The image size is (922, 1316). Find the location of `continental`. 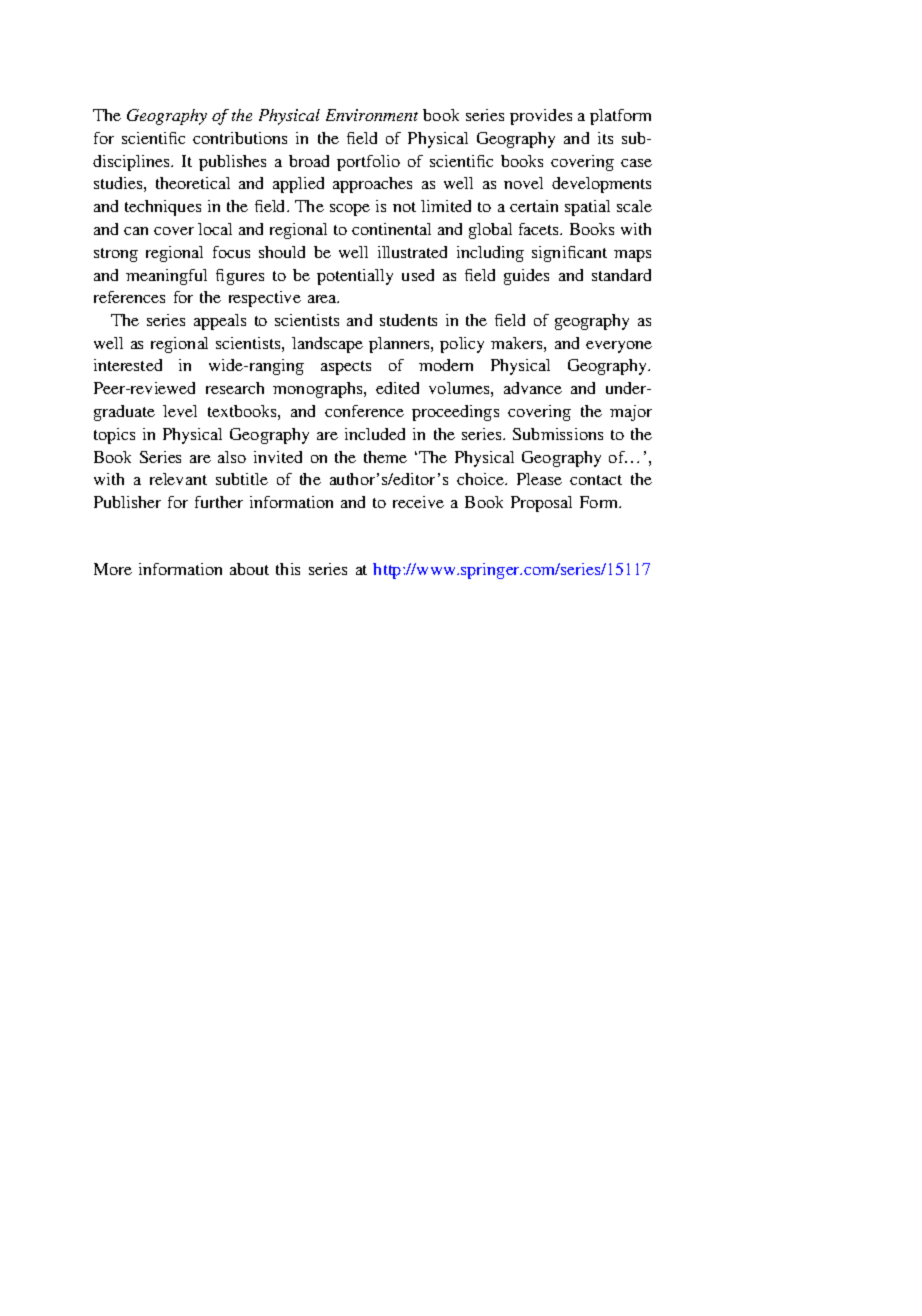

continental is located at coordinates (391, 229).
